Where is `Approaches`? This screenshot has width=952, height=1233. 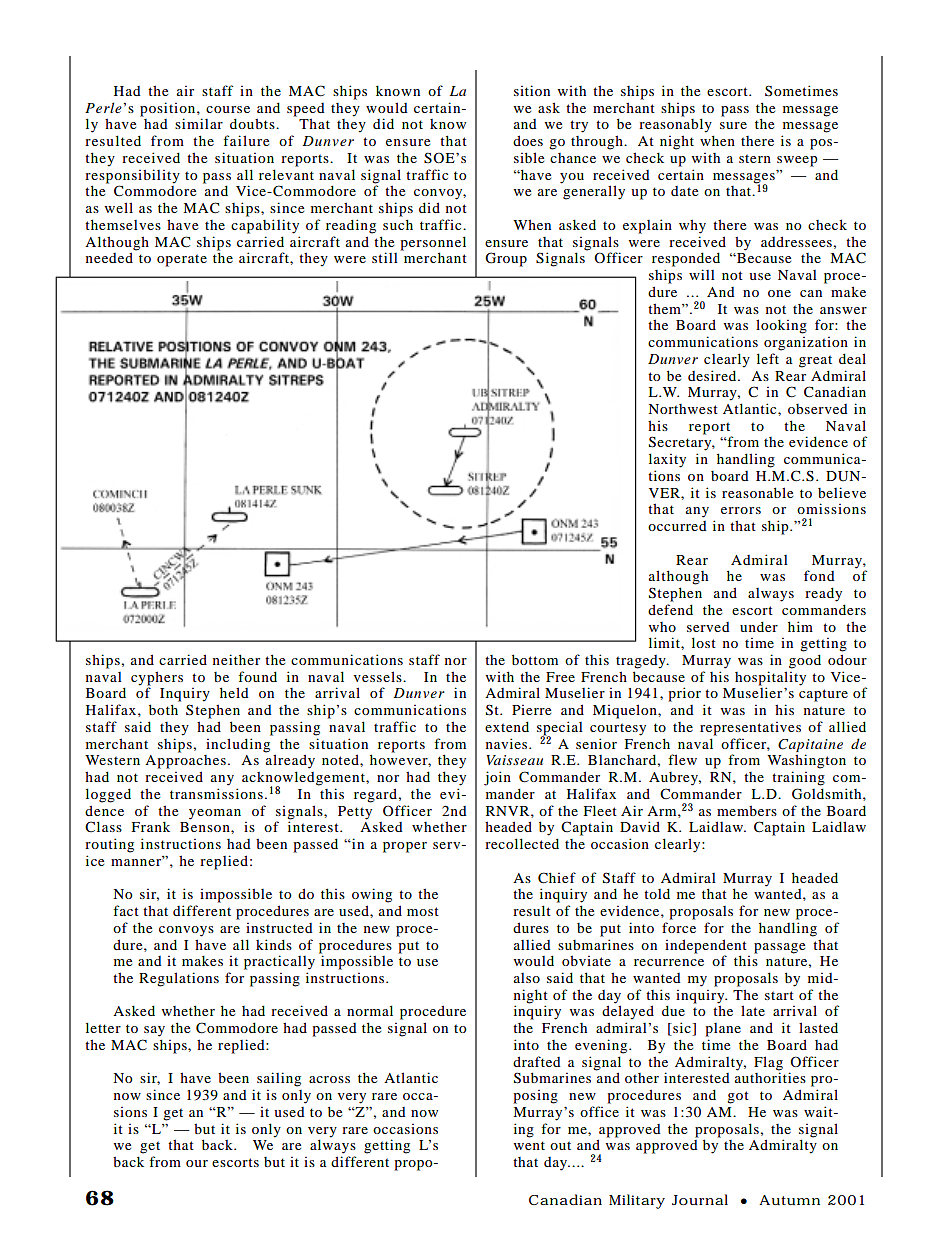
Approaches is located at coordinates (185, 762).
